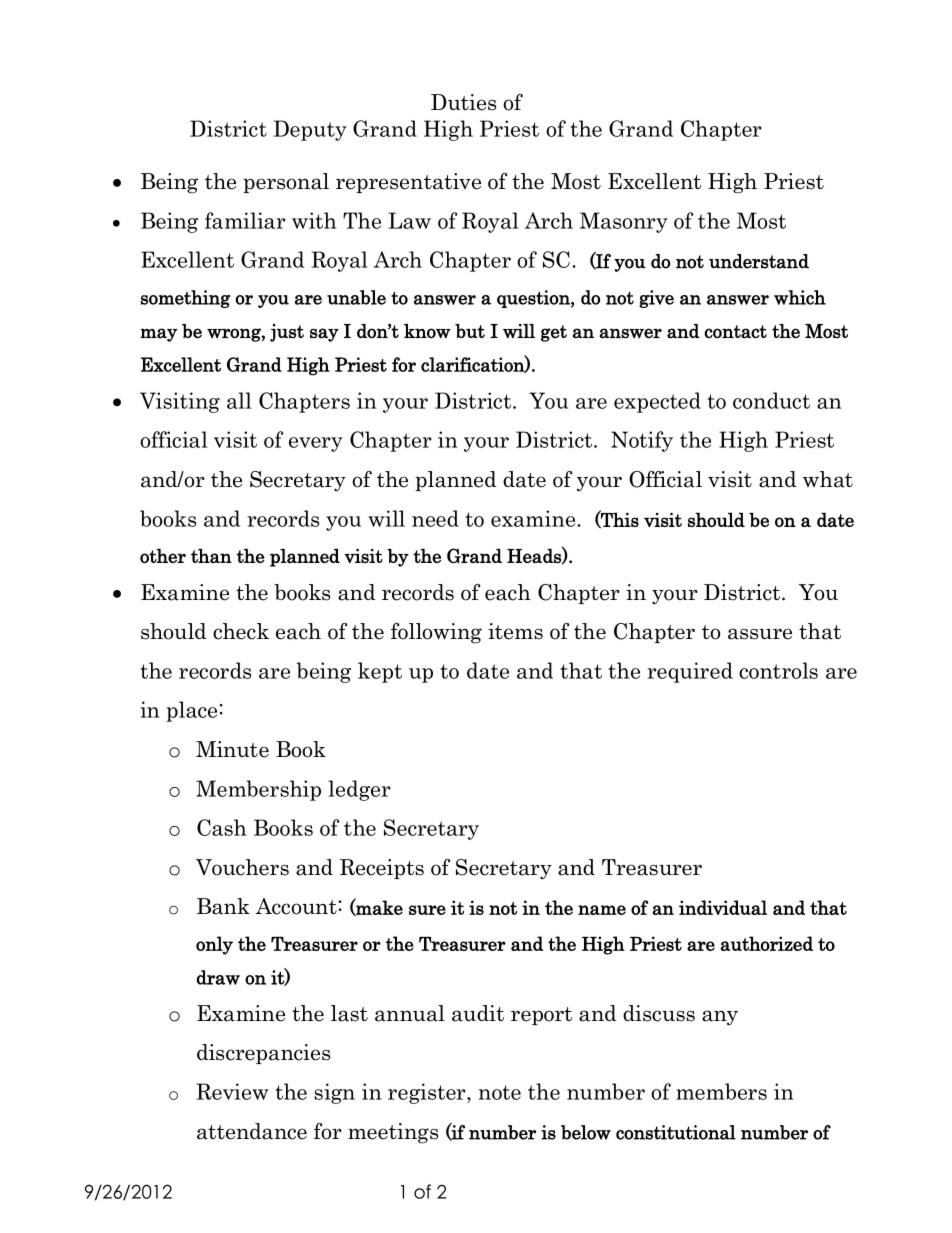 The width and height of the screenshot is (952, 1233). What do you see at coordinates (223, 906) in the screenshot?
I see `Bank` at bounding box center [223, 906].
